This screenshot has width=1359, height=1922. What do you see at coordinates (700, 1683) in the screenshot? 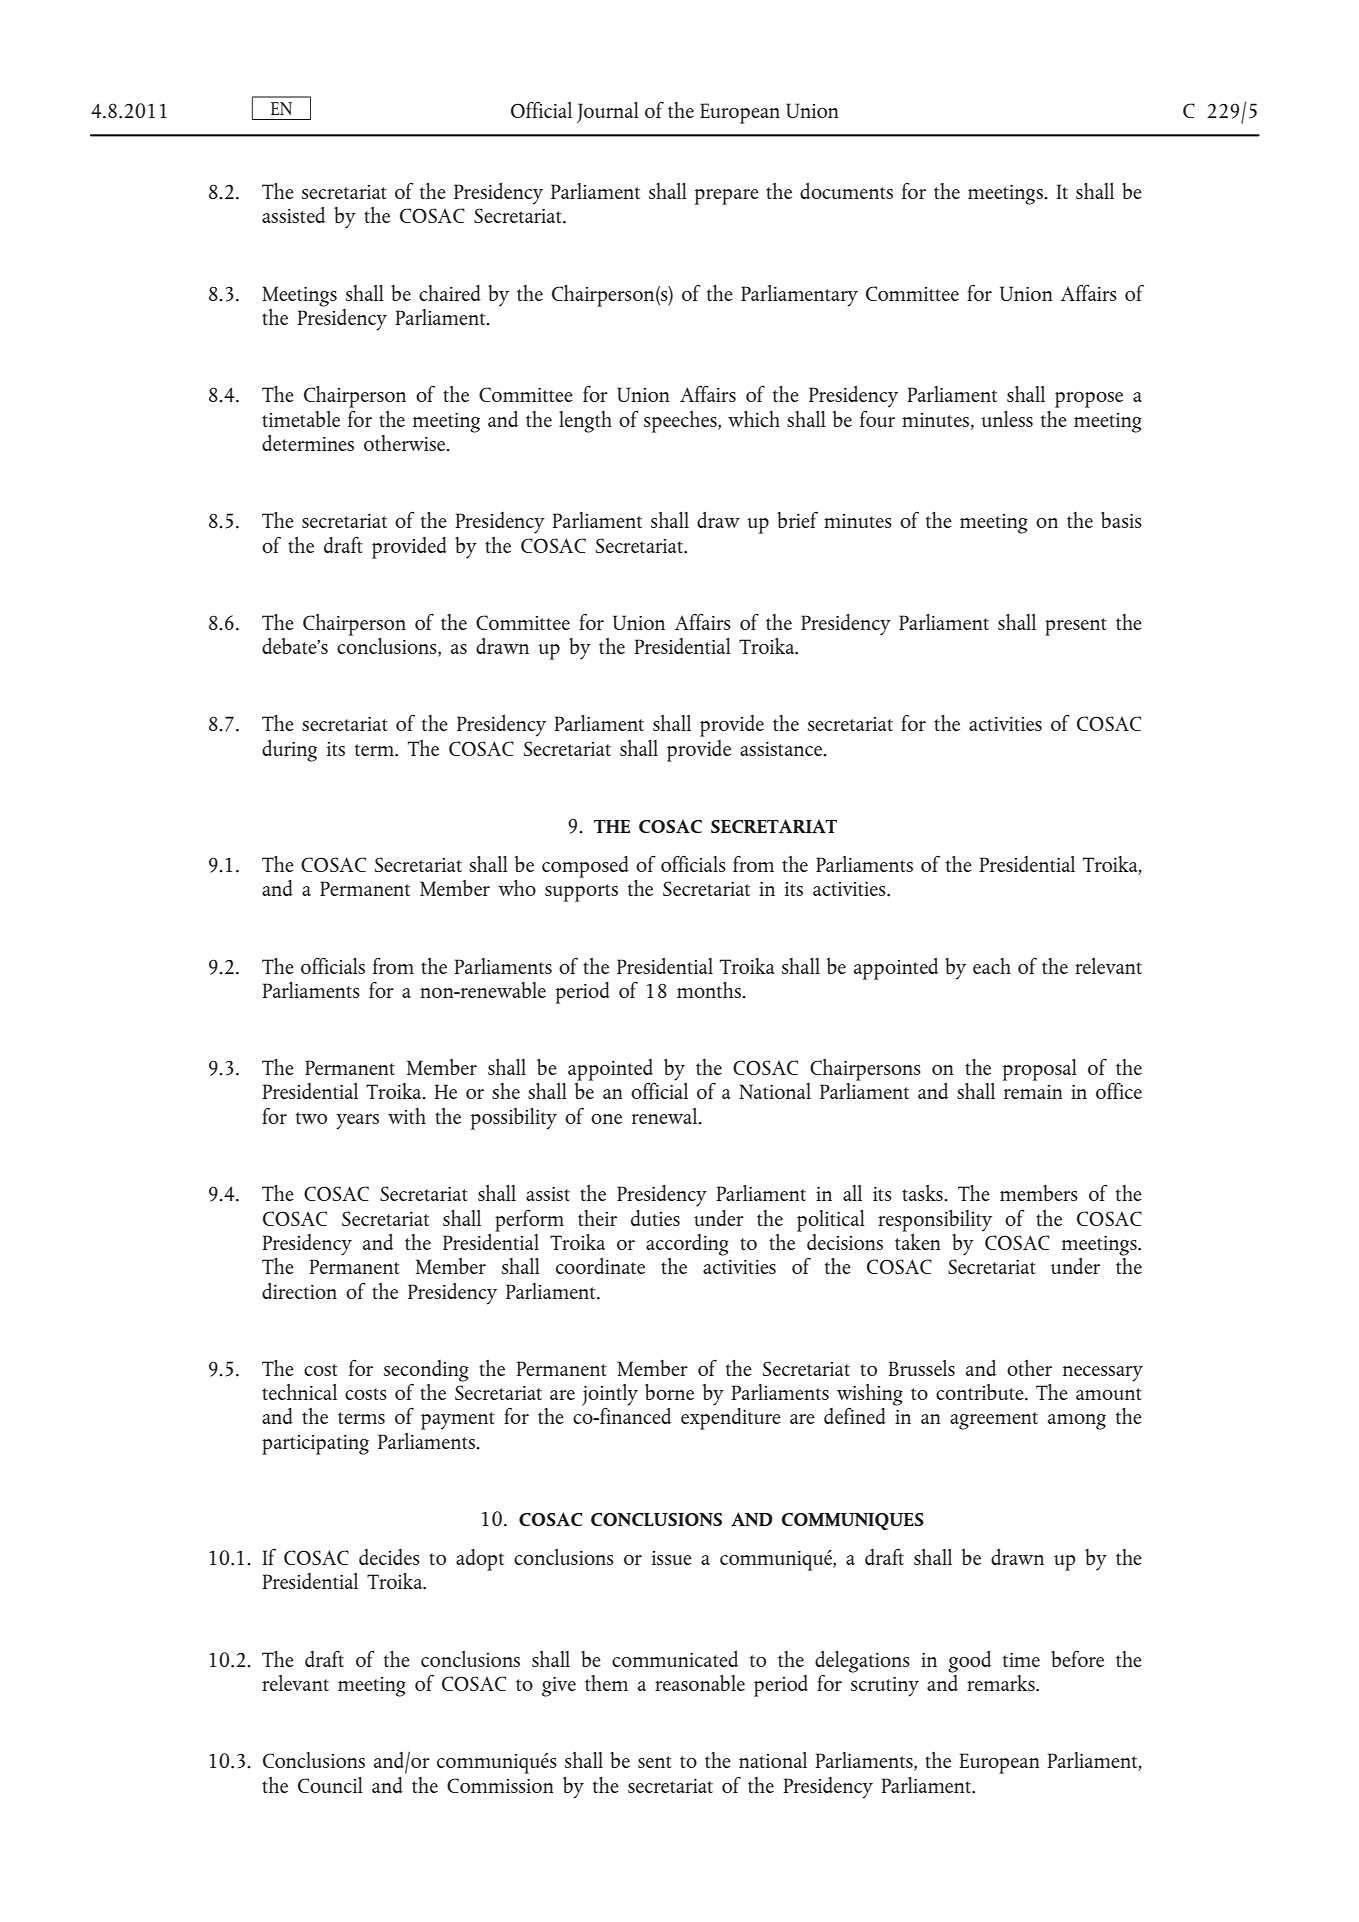
I see `reasonable` at bounding box center [700, 1683].
